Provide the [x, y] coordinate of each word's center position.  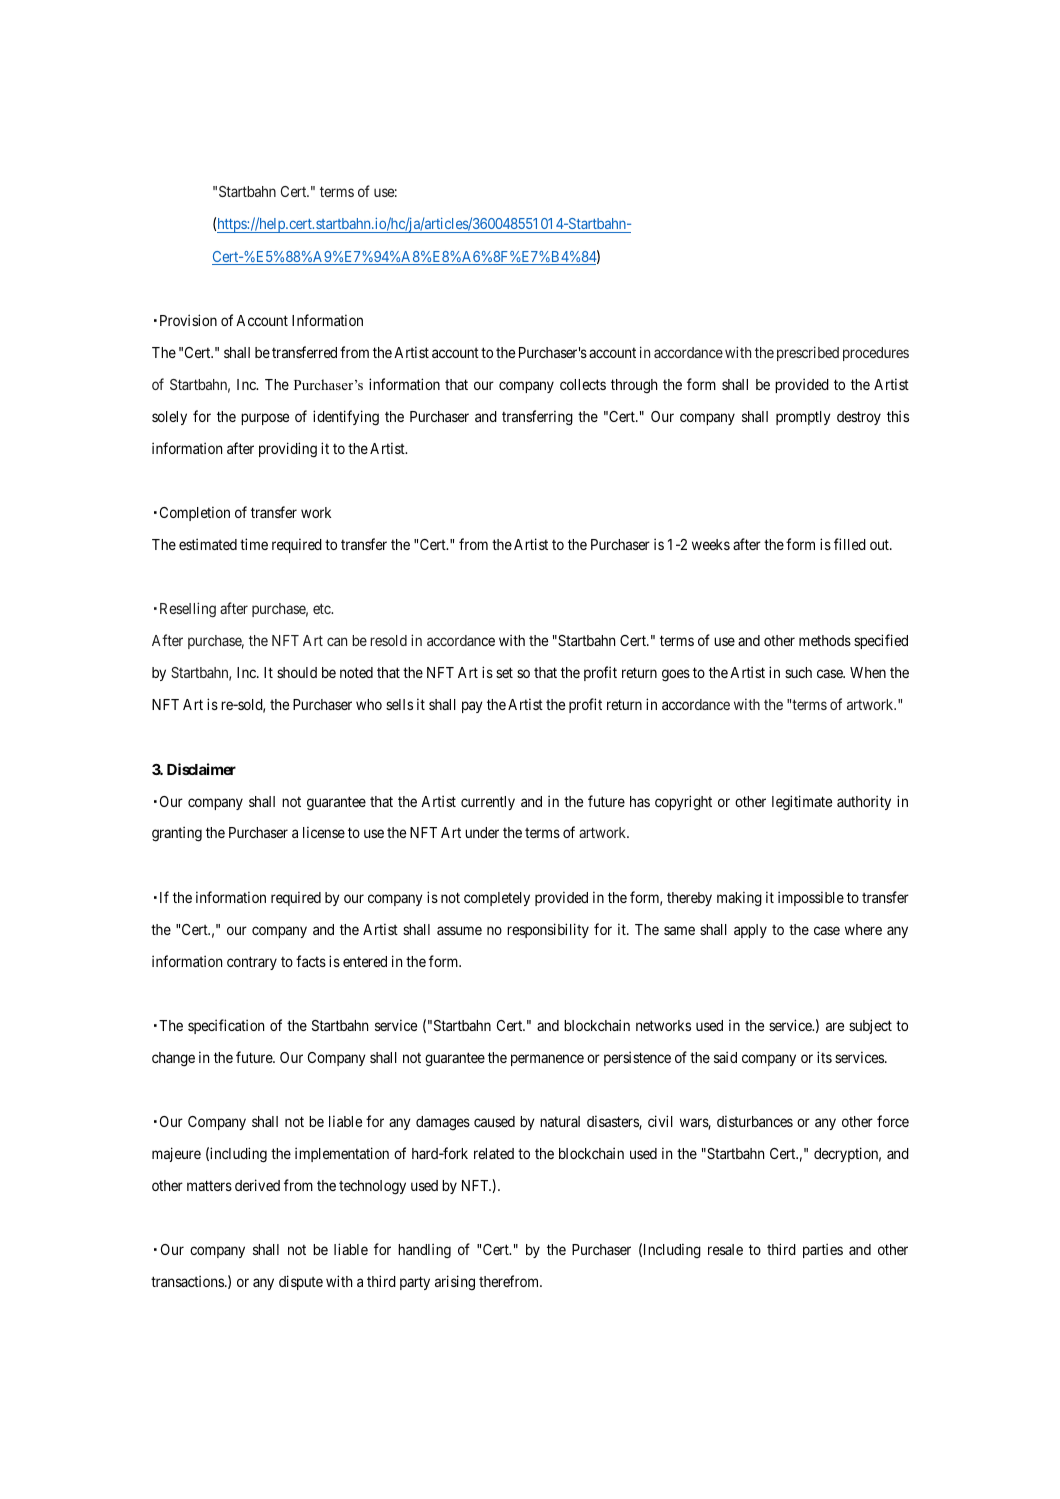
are [835, 1026]
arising [455, 1282]
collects [583, 384]
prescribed [808, 353]
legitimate [802, 803]
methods [825, 640]
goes [676, 675]
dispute [301, 1282]
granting [177, 834]
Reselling [188, 610]
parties [823, 1250]
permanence [547, 1060]
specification [226, 1026]
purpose [265, 419]
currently [488, 803]
